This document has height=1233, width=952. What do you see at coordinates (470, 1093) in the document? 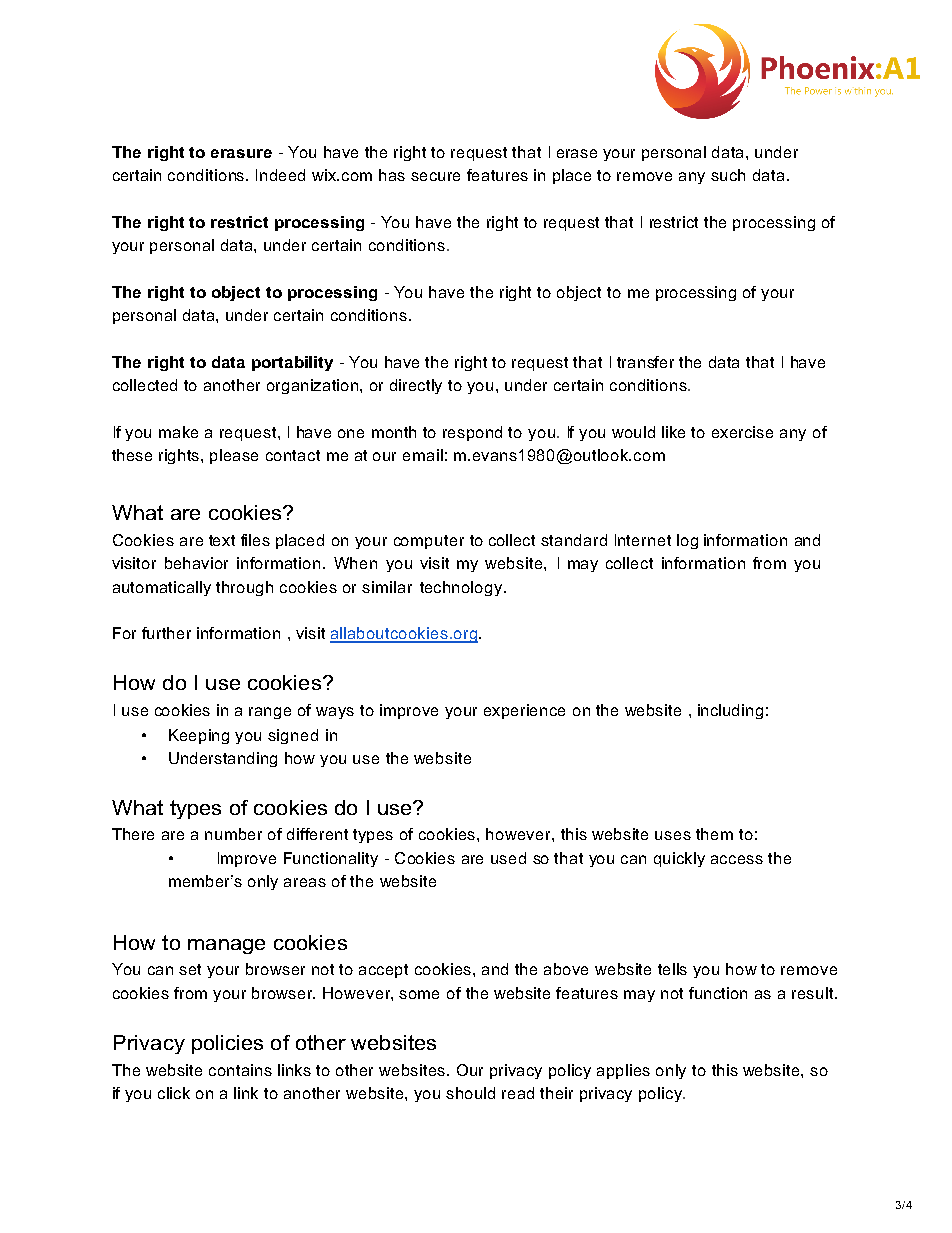
I see `should` at bounding box center [470, 1093].
